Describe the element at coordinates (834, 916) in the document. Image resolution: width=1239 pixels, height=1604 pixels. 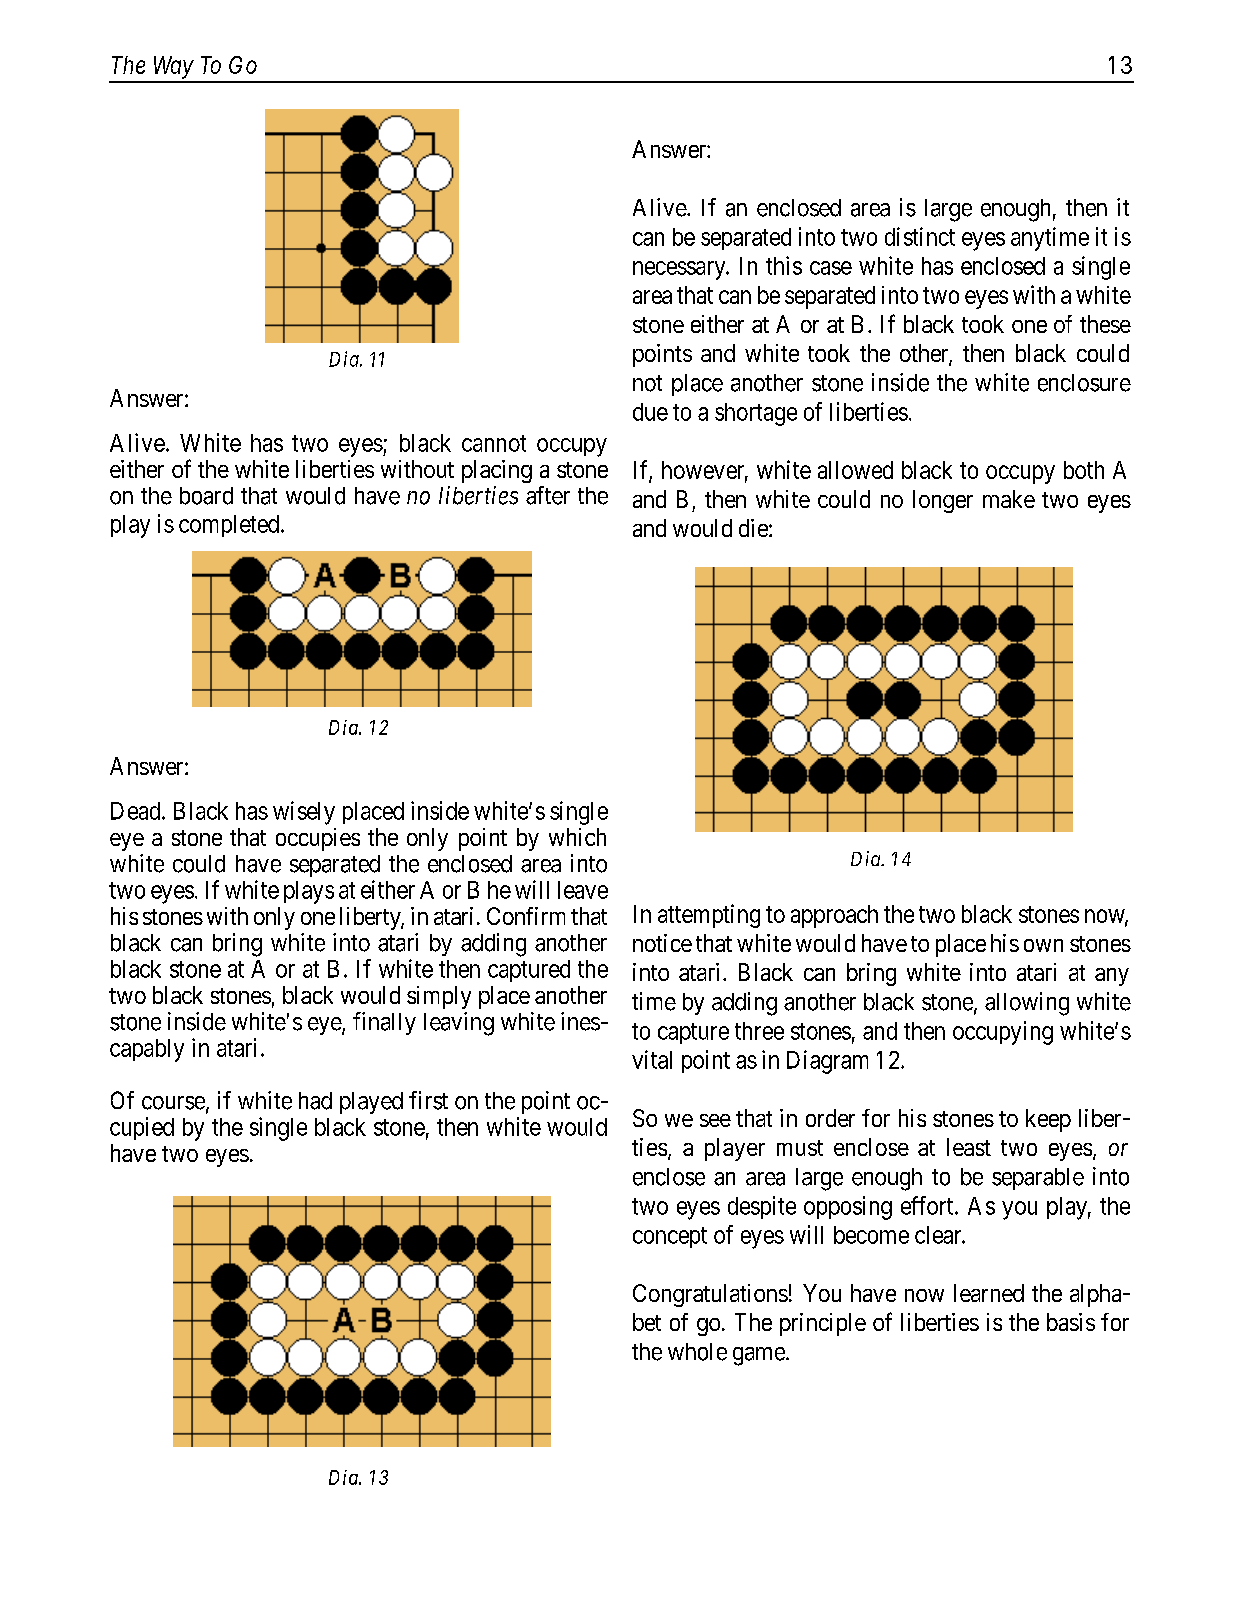
I see `approach` at that location.
